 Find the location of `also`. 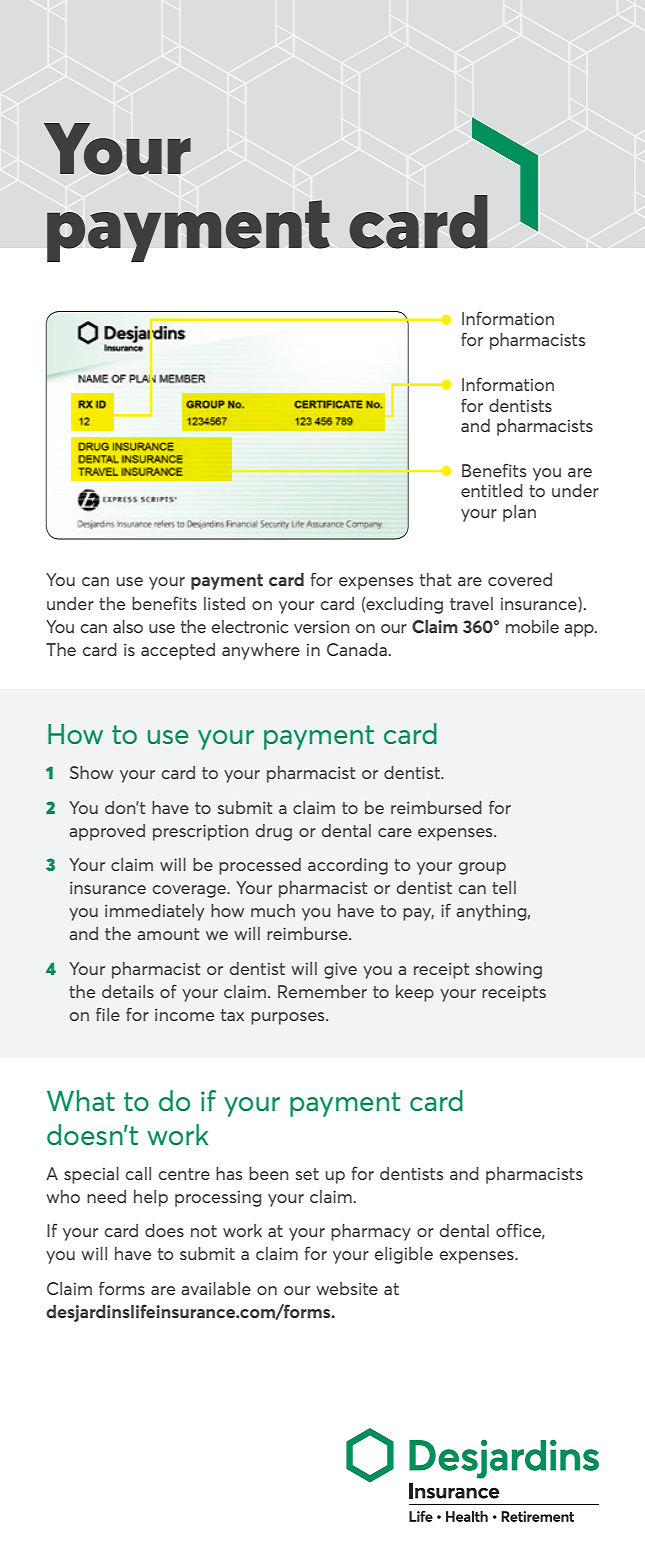

also is located at coordinates (128, 626).
